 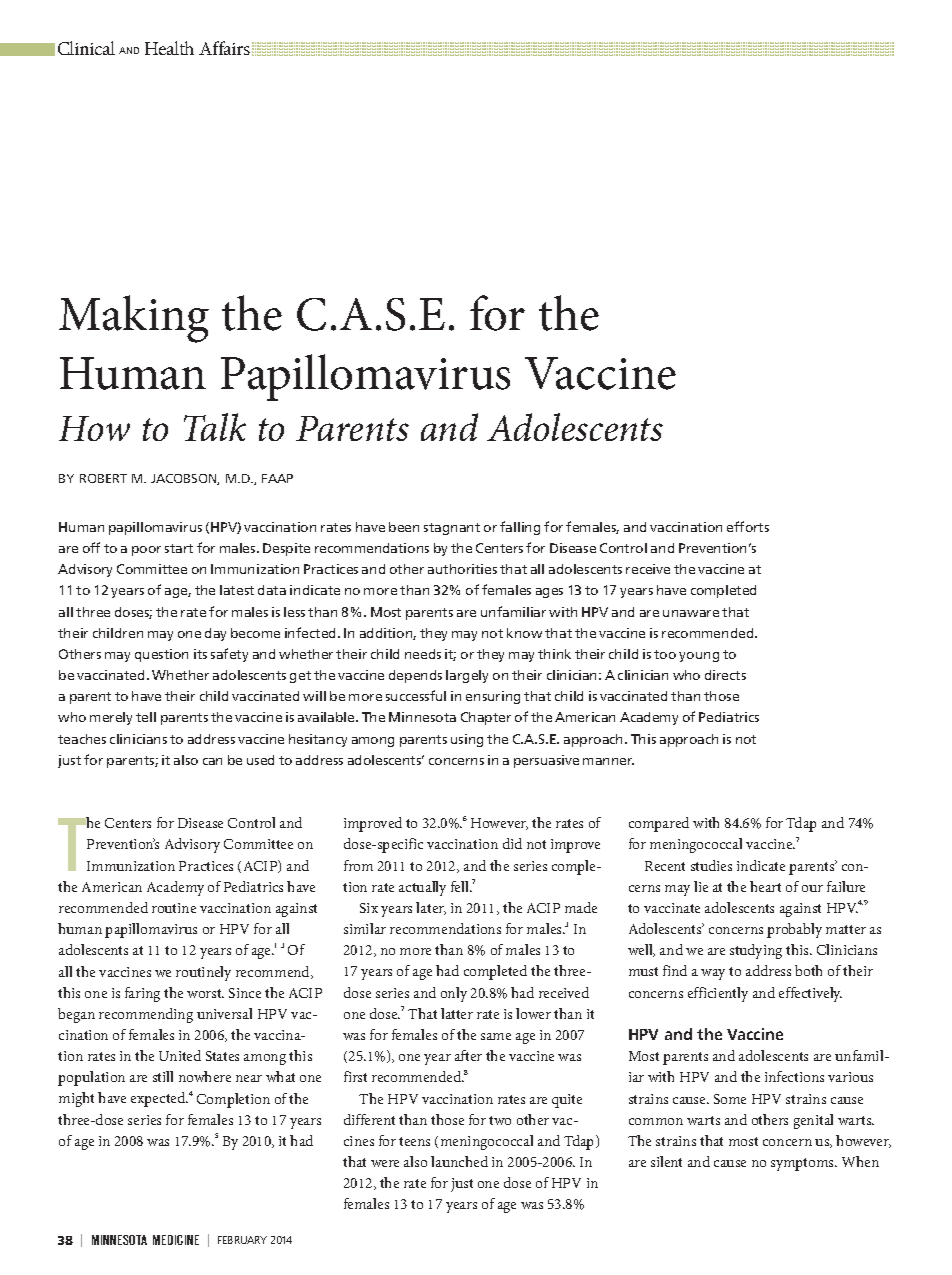 What do you see at coordinates (200, 654) in the document?
I see `its` at bounding box center [200, 654].
